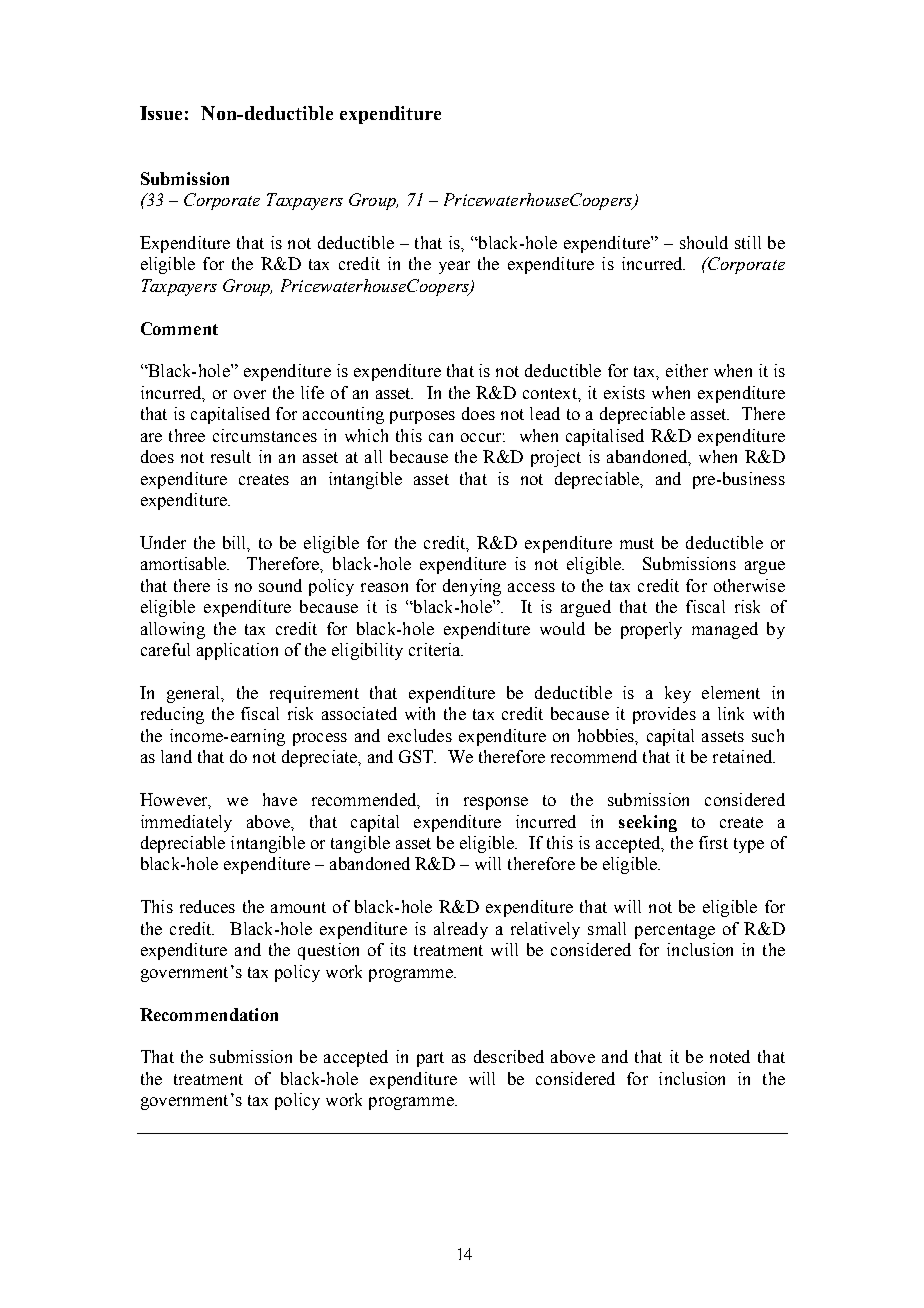 This image has width=924, height=1308. I want to click on Issue, so click(161, 113).
